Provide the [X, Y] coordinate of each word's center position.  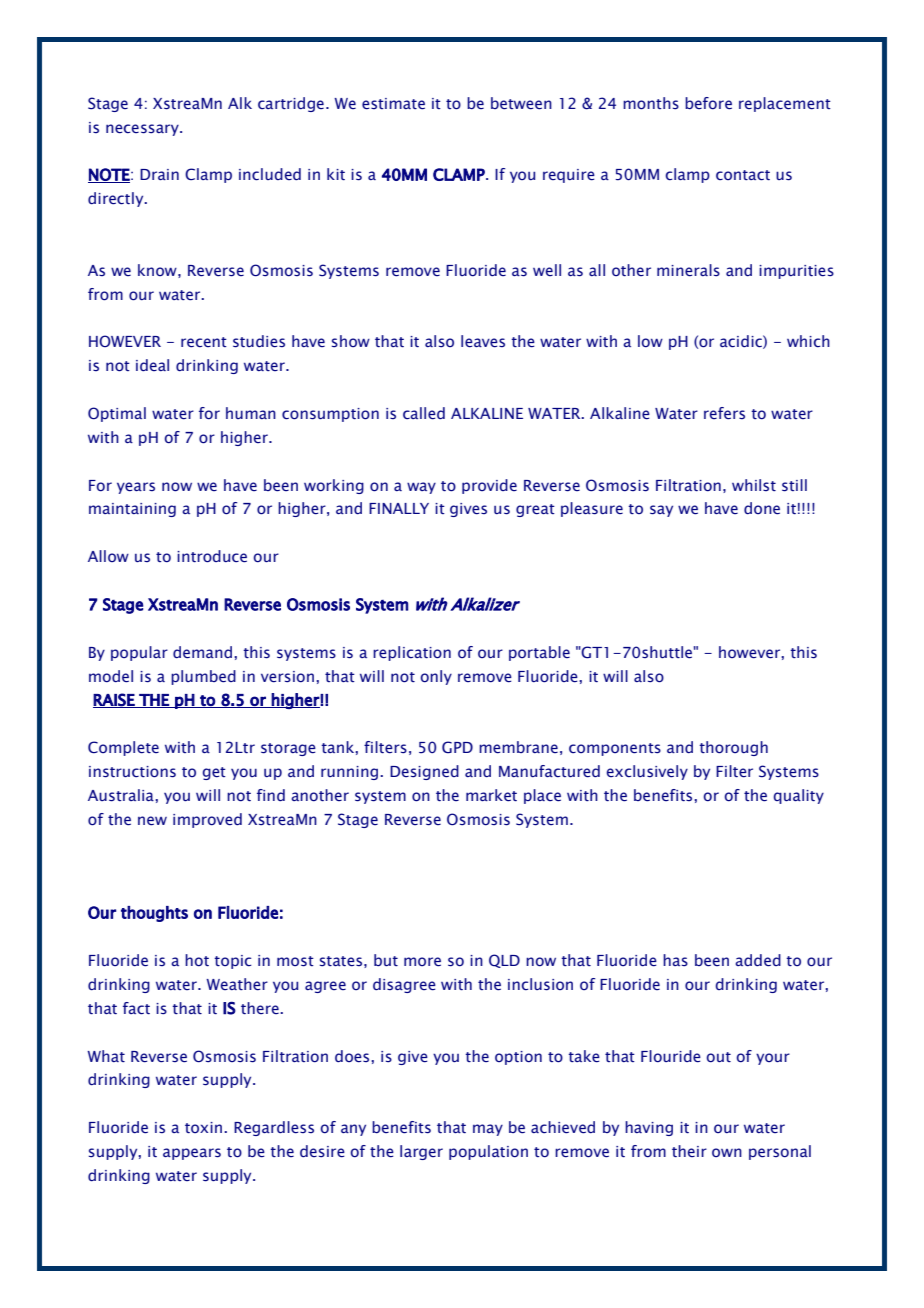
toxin [205, 1128]
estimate [393, 104]
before [708, 103]
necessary [143, 130]
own [727, 1152]
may [488, 1130]
